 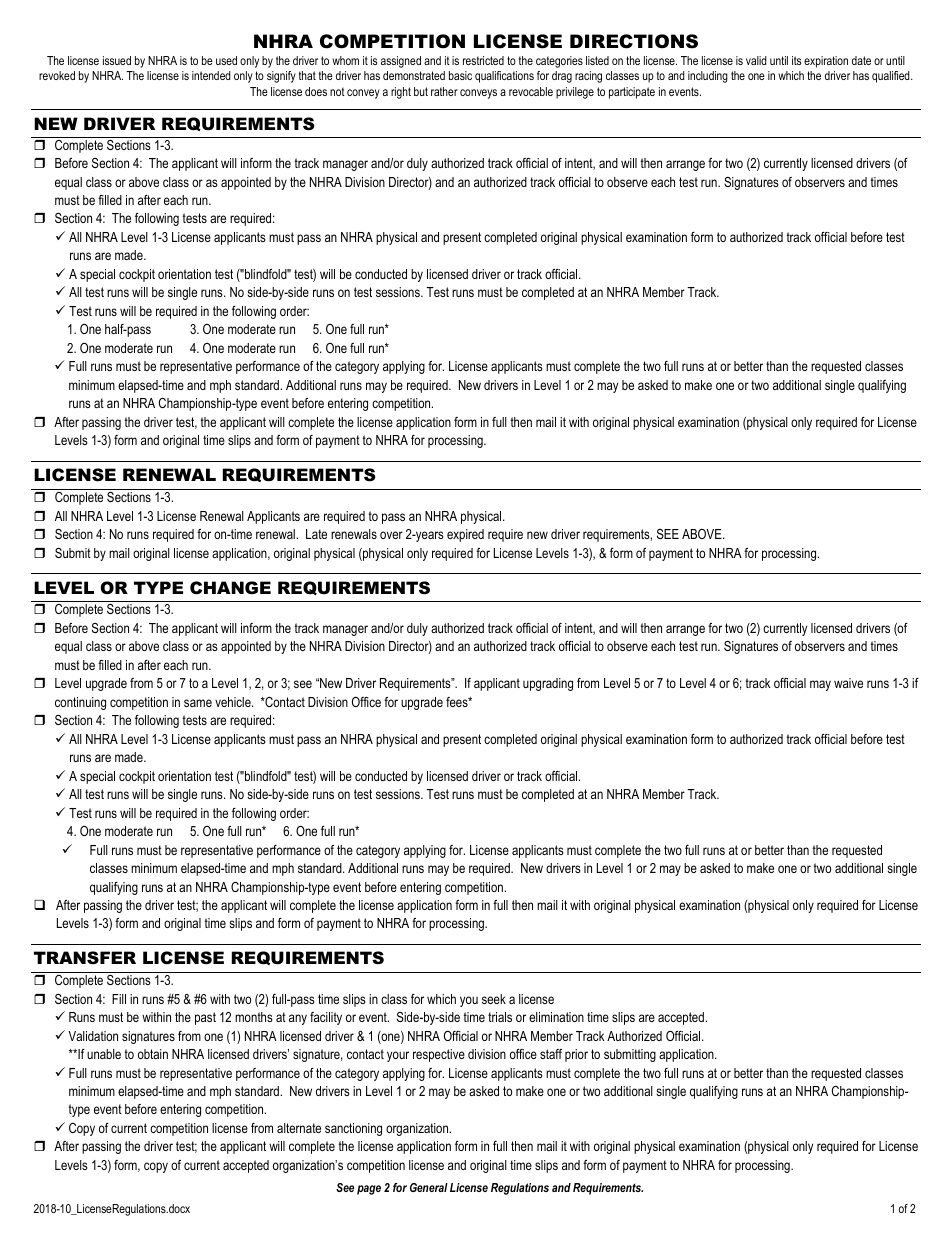 What do you see at coordinates (429, 1187) in the document?
I see `General` at bounding box center [429, 1187].
